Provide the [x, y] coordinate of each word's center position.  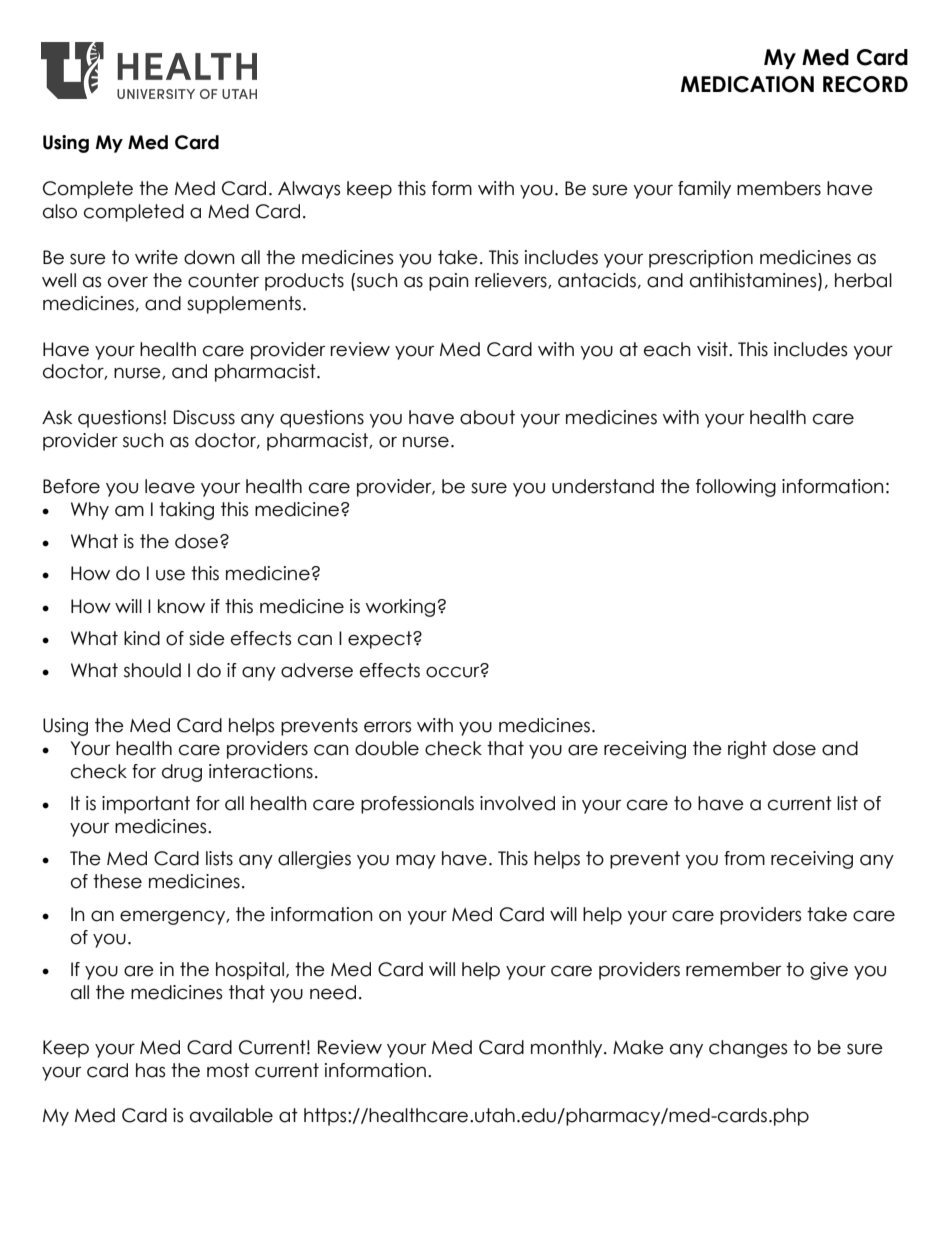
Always [309, 190]
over [128, 282]
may [416, 861]
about [487, 417]
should [152, 670]
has [150, 1070]
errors [387, 727]
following [736, 488]
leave [170, 486]
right [747, 750]
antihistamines [754, 280]
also [60, 211]
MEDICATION [747, 84]
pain [449, 282]
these [117, 881]
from [744, 858]
